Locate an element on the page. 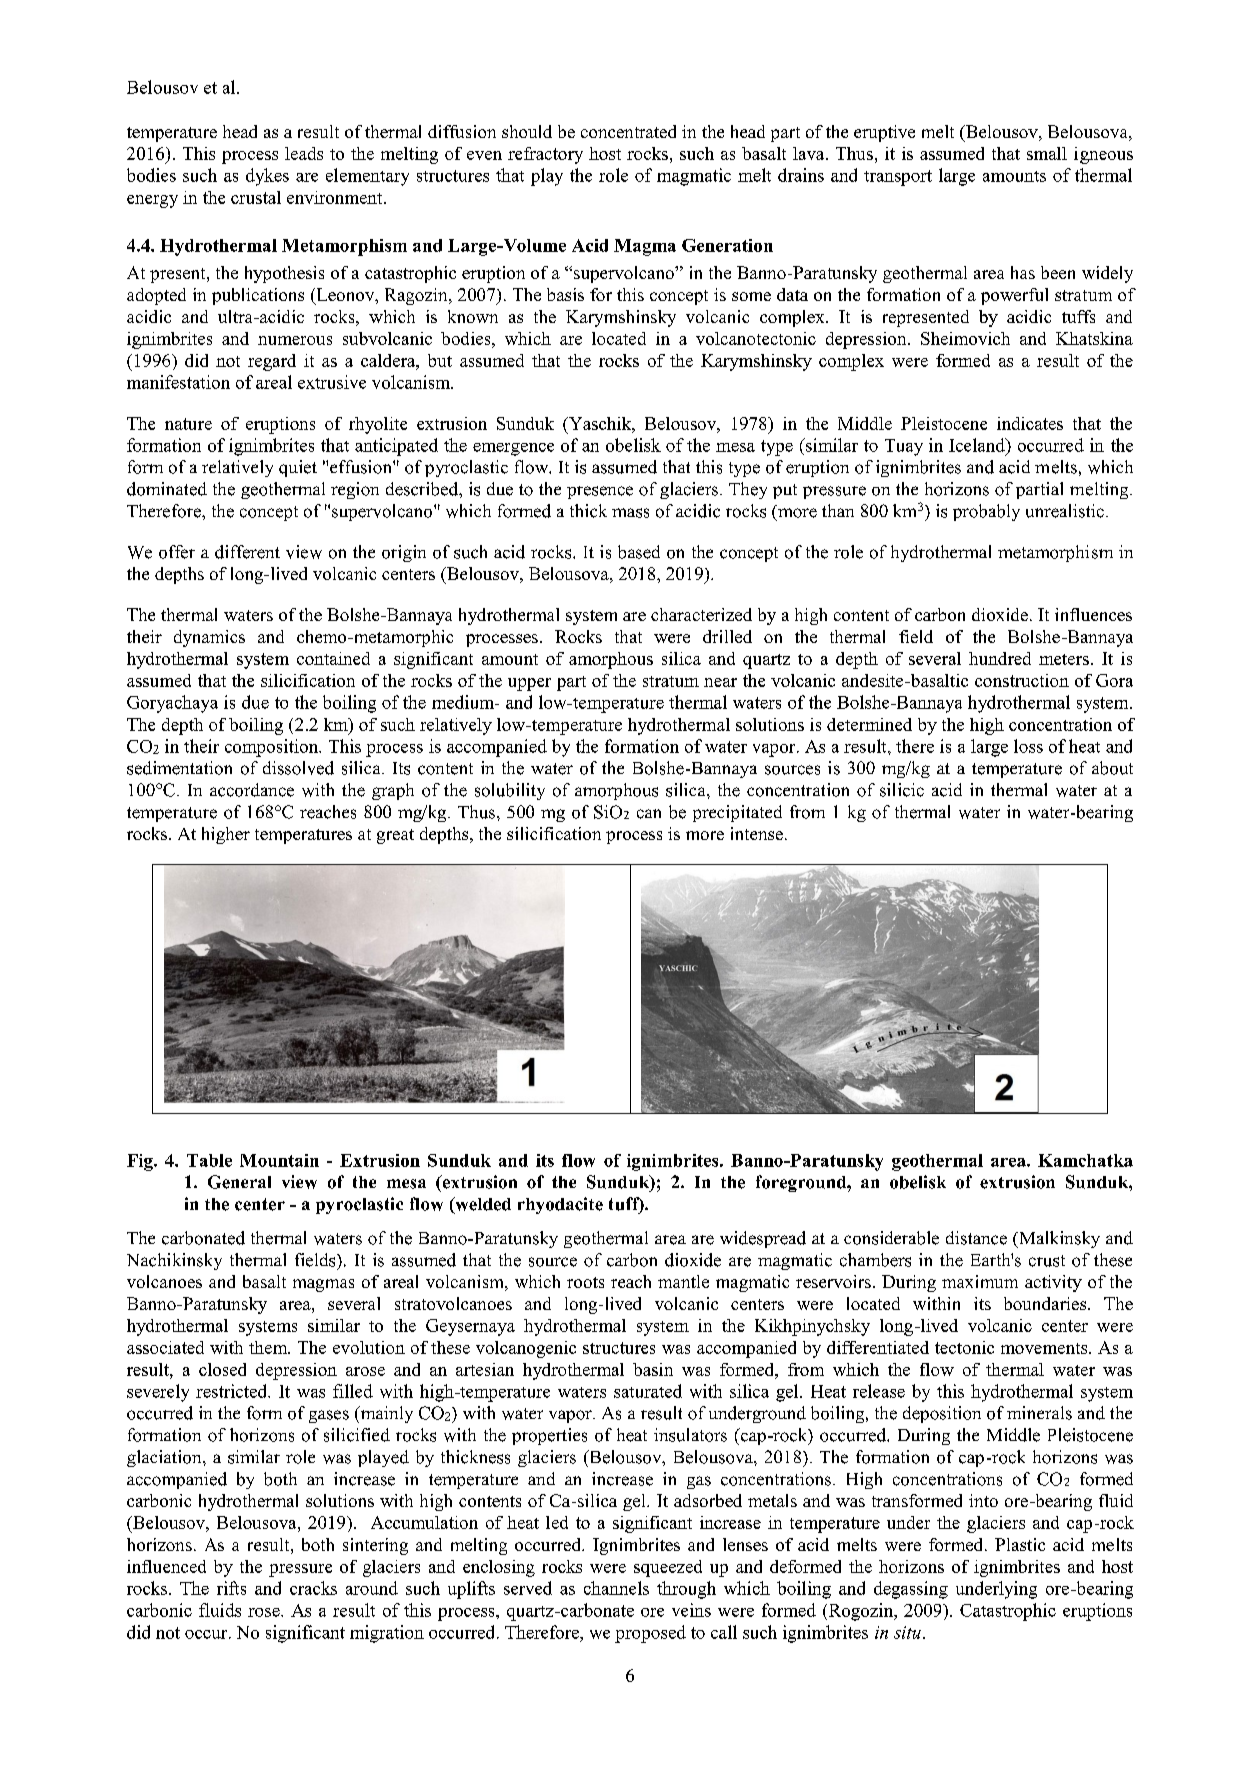 The height and width of the image is (1781, 1260). concentrated is located at coordinates (628, 131).
